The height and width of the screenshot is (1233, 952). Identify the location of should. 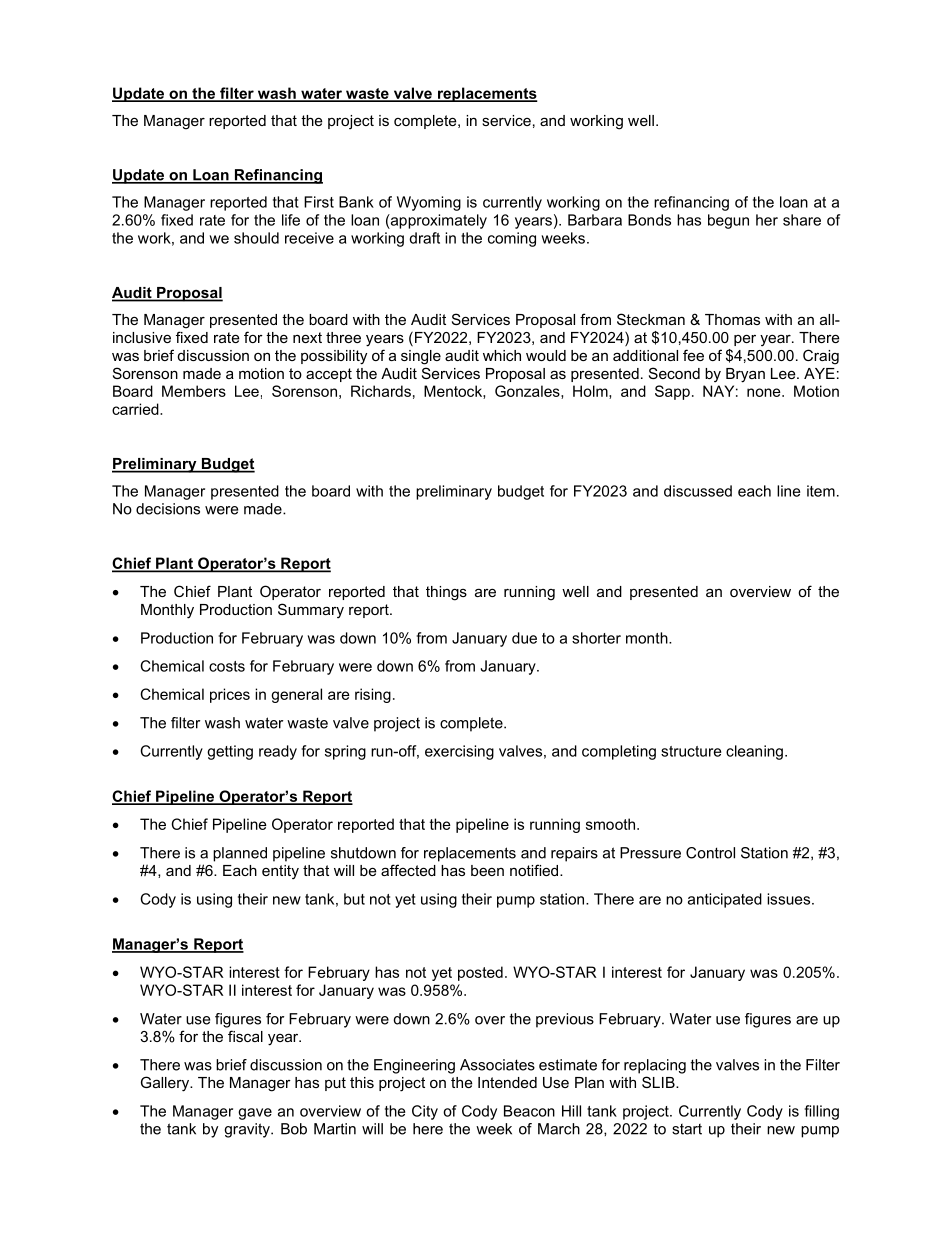
(256, 238).
